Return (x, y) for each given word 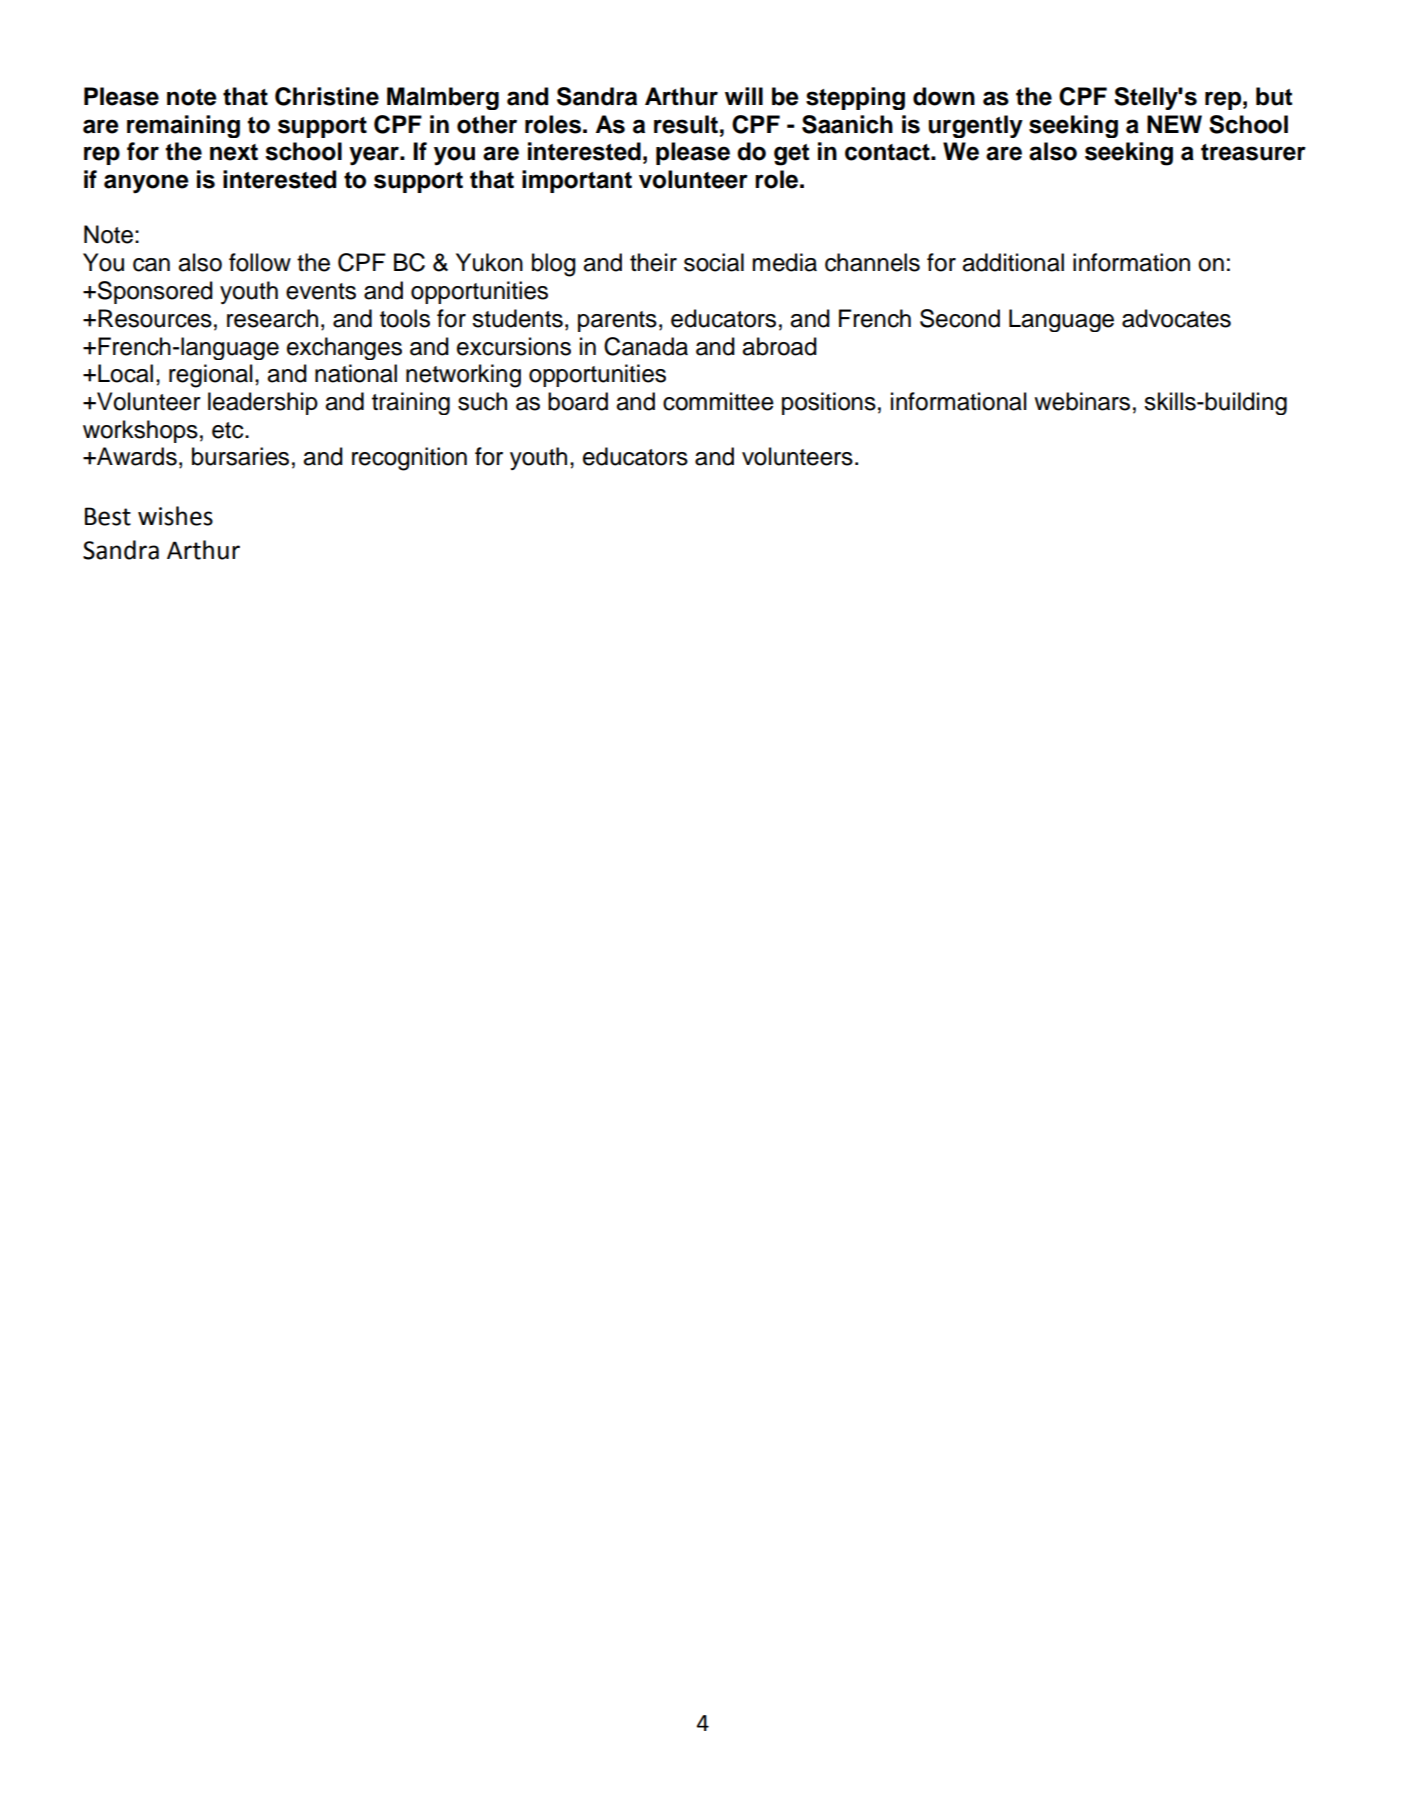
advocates (1176, 318)
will (744, 96)
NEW (1174, 124)
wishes (175, 516)
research (272, 318)
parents (617, 321)
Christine (327, 96)
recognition (409, 459)
